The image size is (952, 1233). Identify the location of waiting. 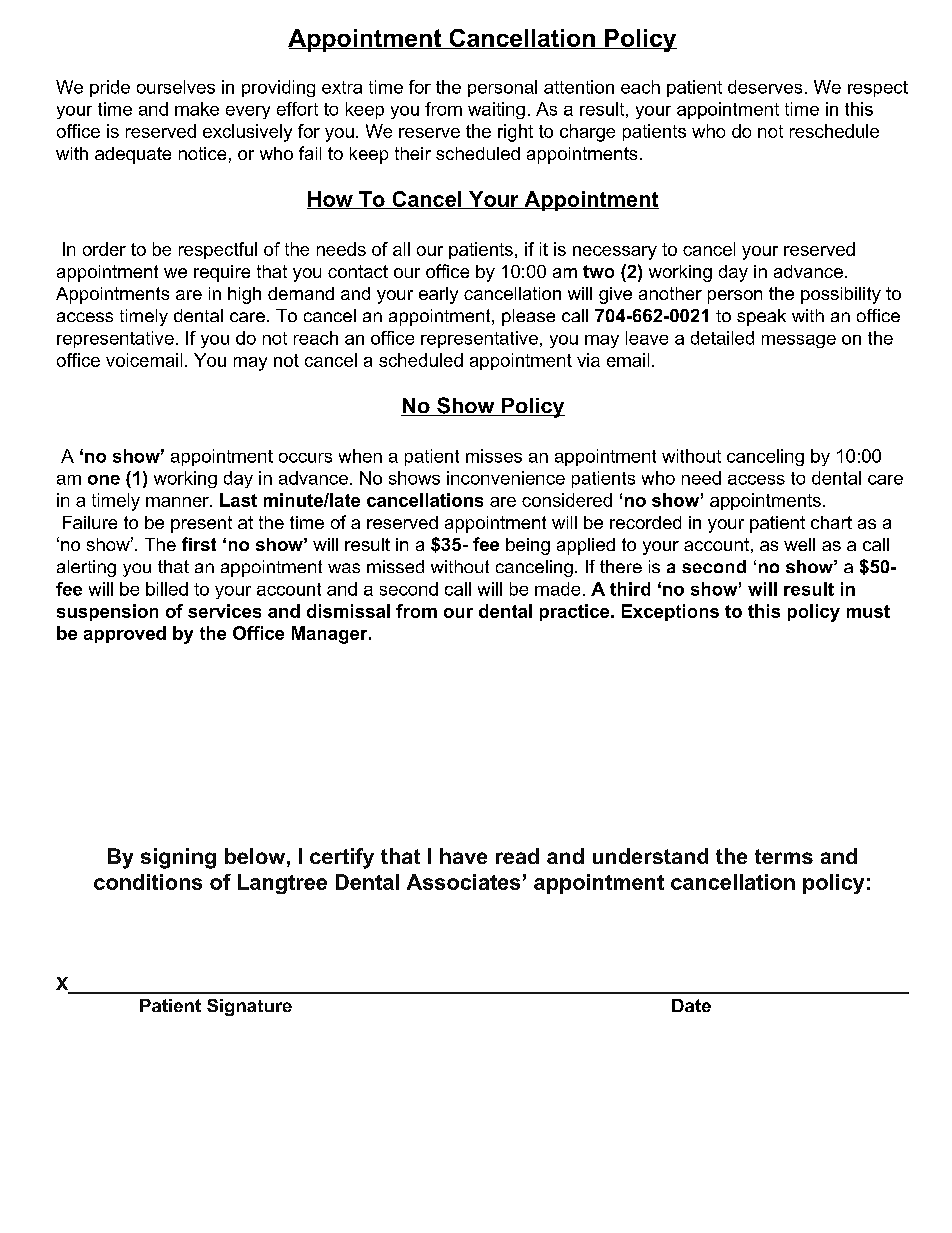
(496, 110).
